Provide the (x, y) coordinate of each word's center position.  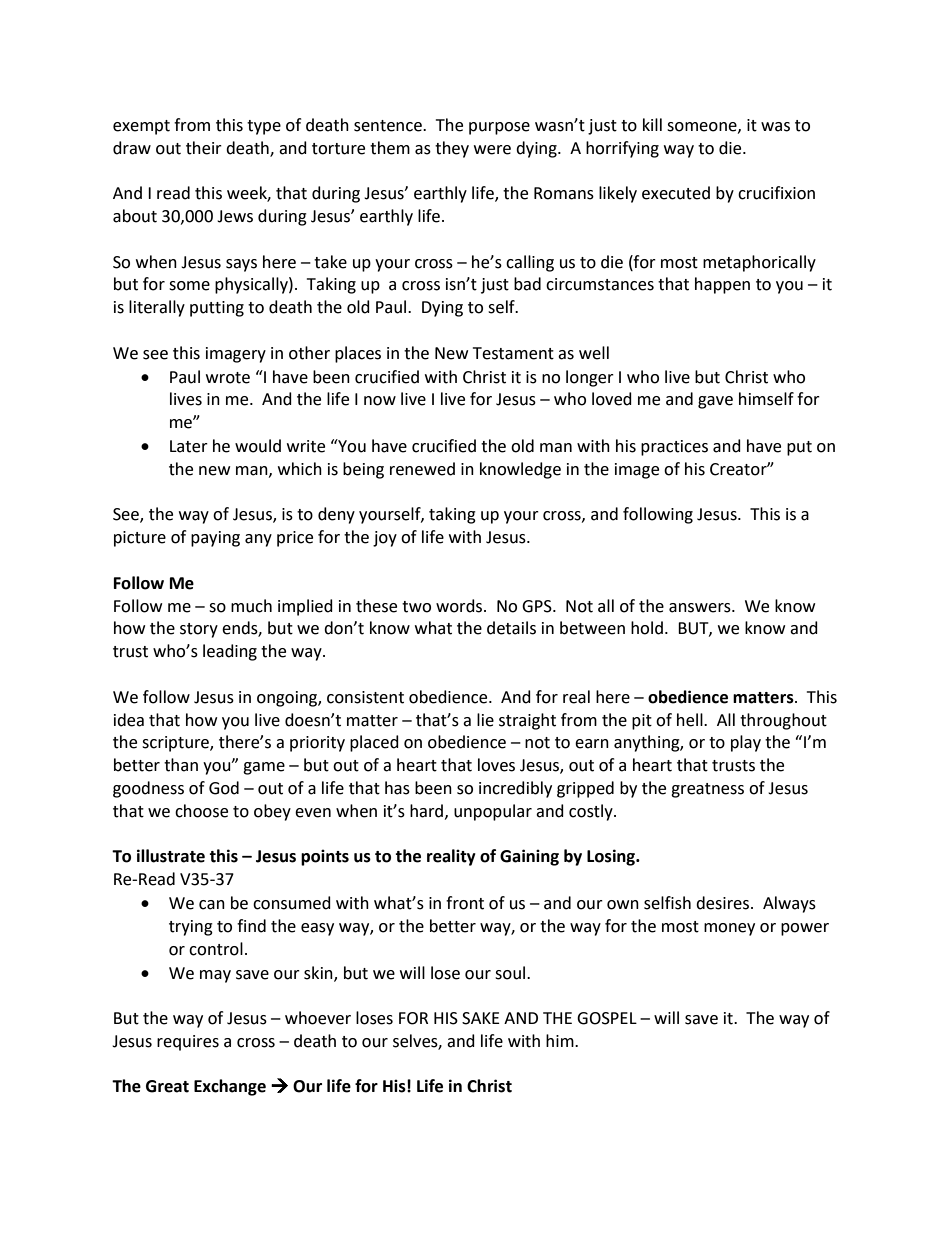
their (204, 148)
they (452, 149)
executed (676, 193)
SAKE (481, 1018)
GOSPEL (607, 1018)
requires (188, 1043)
